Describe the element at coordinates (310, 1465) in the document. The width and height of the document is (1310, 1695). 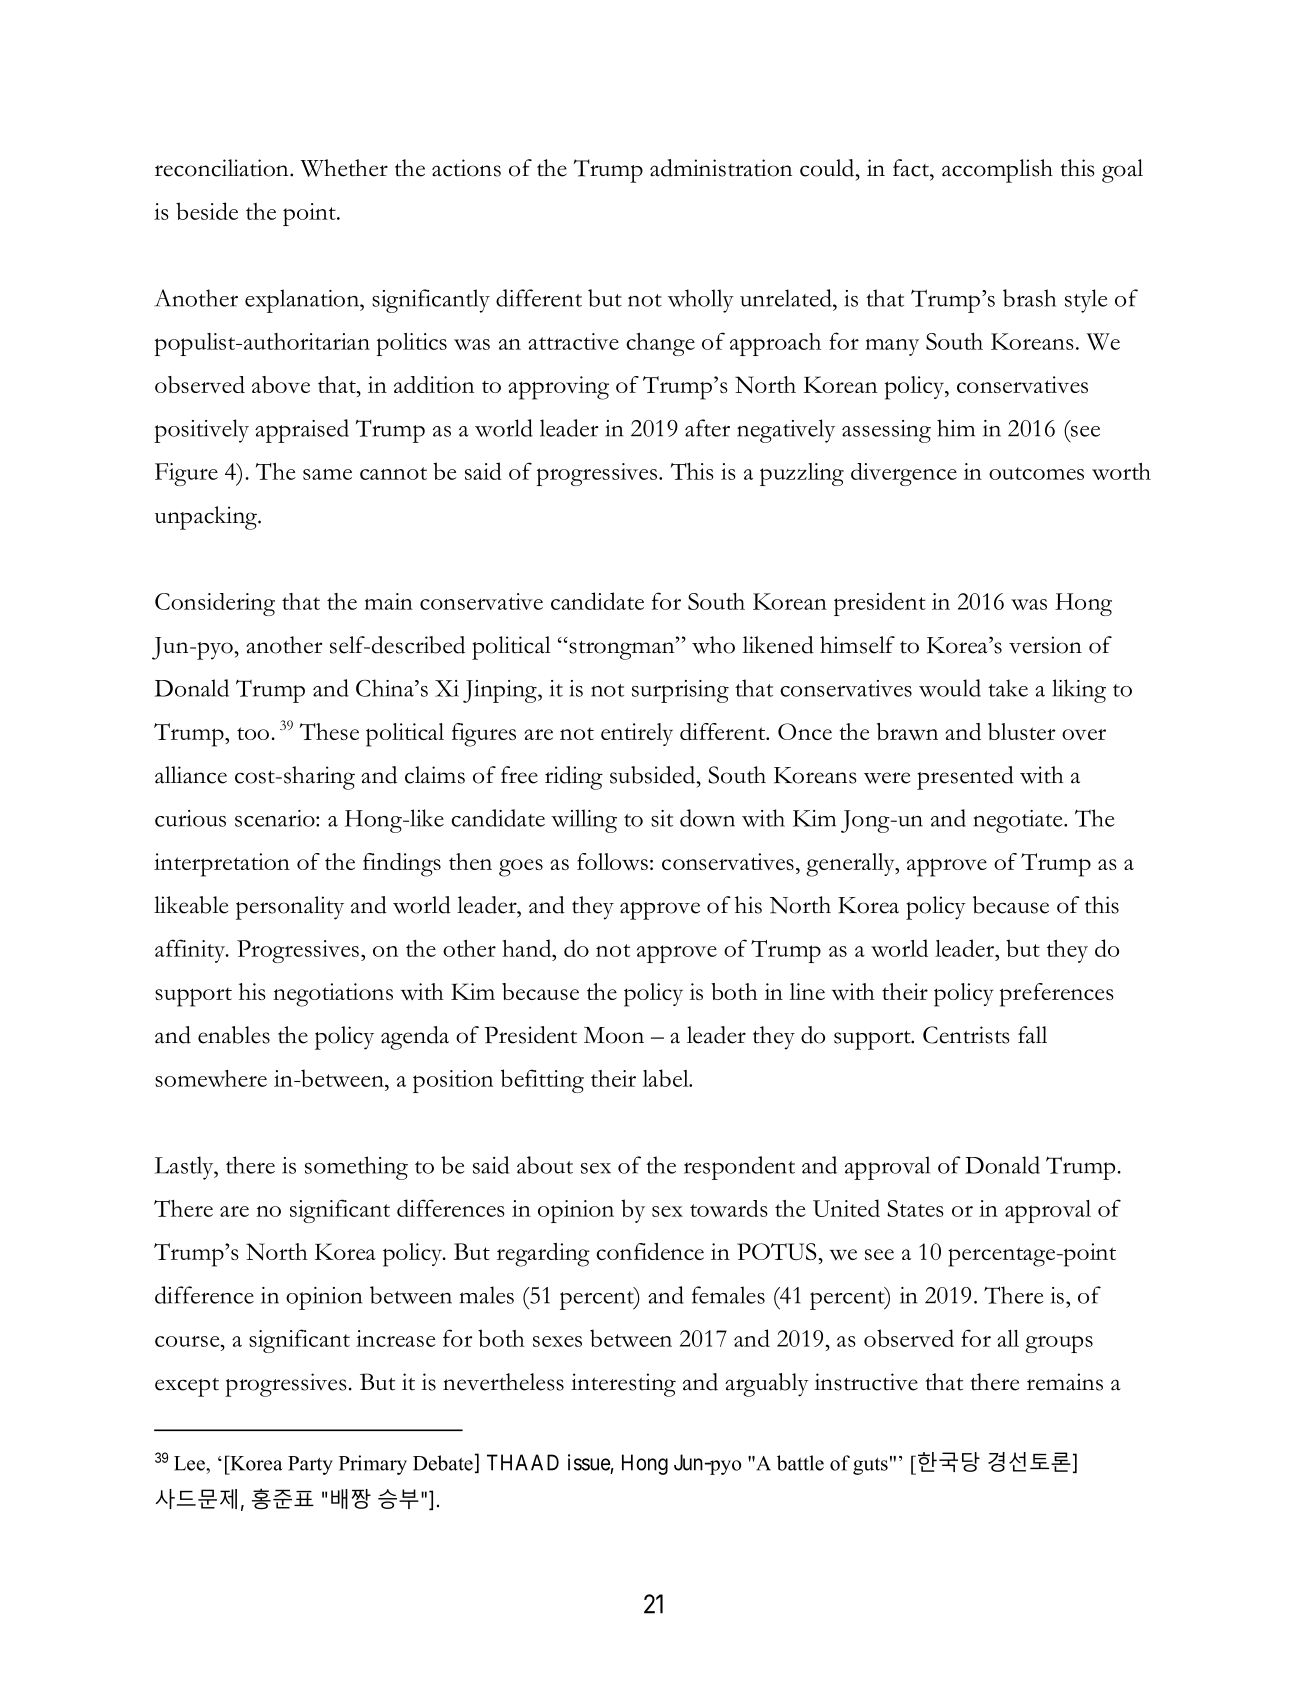
I see `Party` at that location.
